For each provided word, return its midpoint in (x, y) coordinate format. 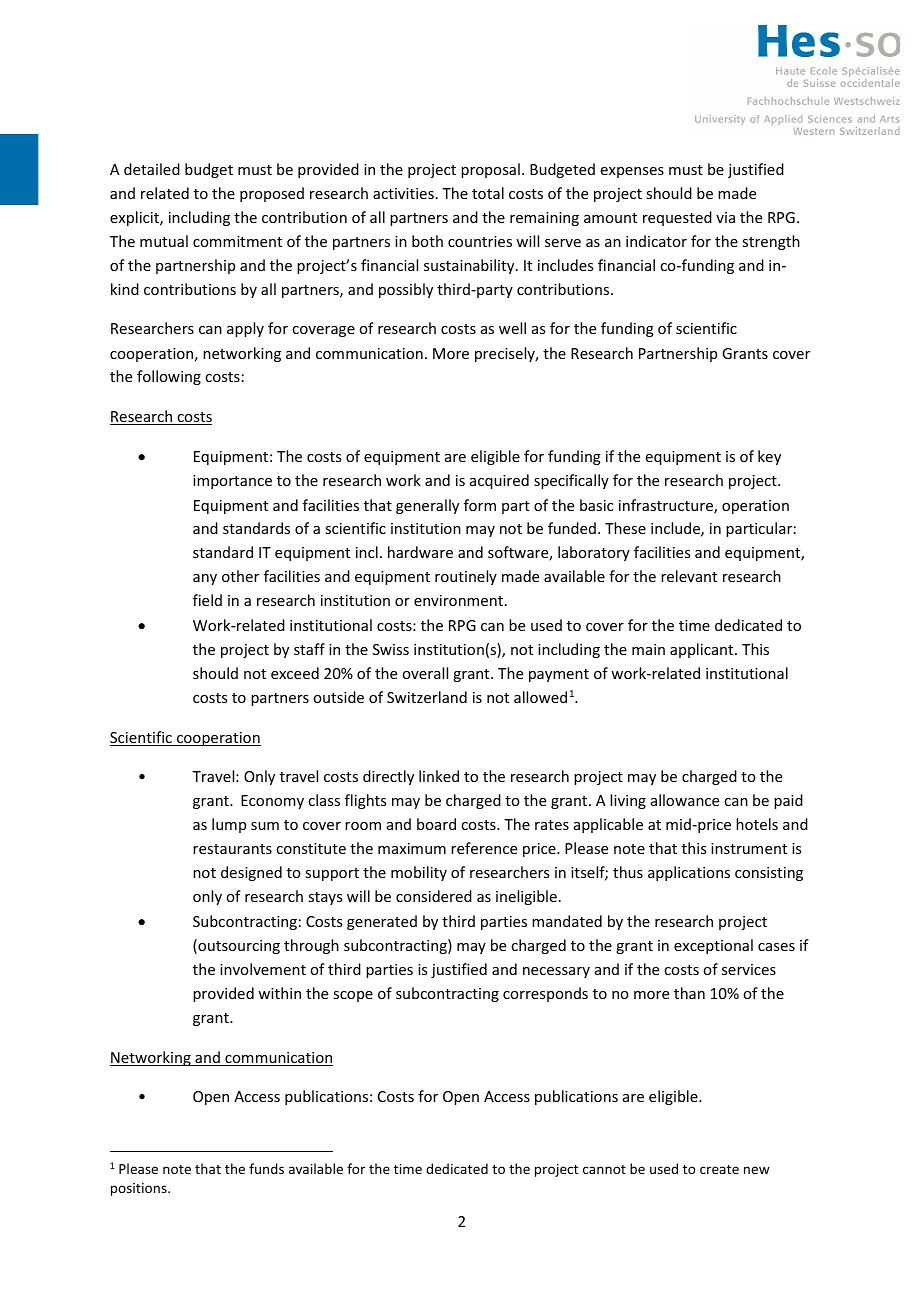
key (769, 457)
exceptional (713, 946)
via (725, 217)
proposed (272, 194)
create (719, 1169)
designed (251, 873)
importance (232, 482)
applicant (703, 650)
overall (425, 673)
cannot (604, 1169)
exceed (295, 673)
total (488, 193)
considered (434, 896)
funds (266, 1168)
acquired (499, 481)
